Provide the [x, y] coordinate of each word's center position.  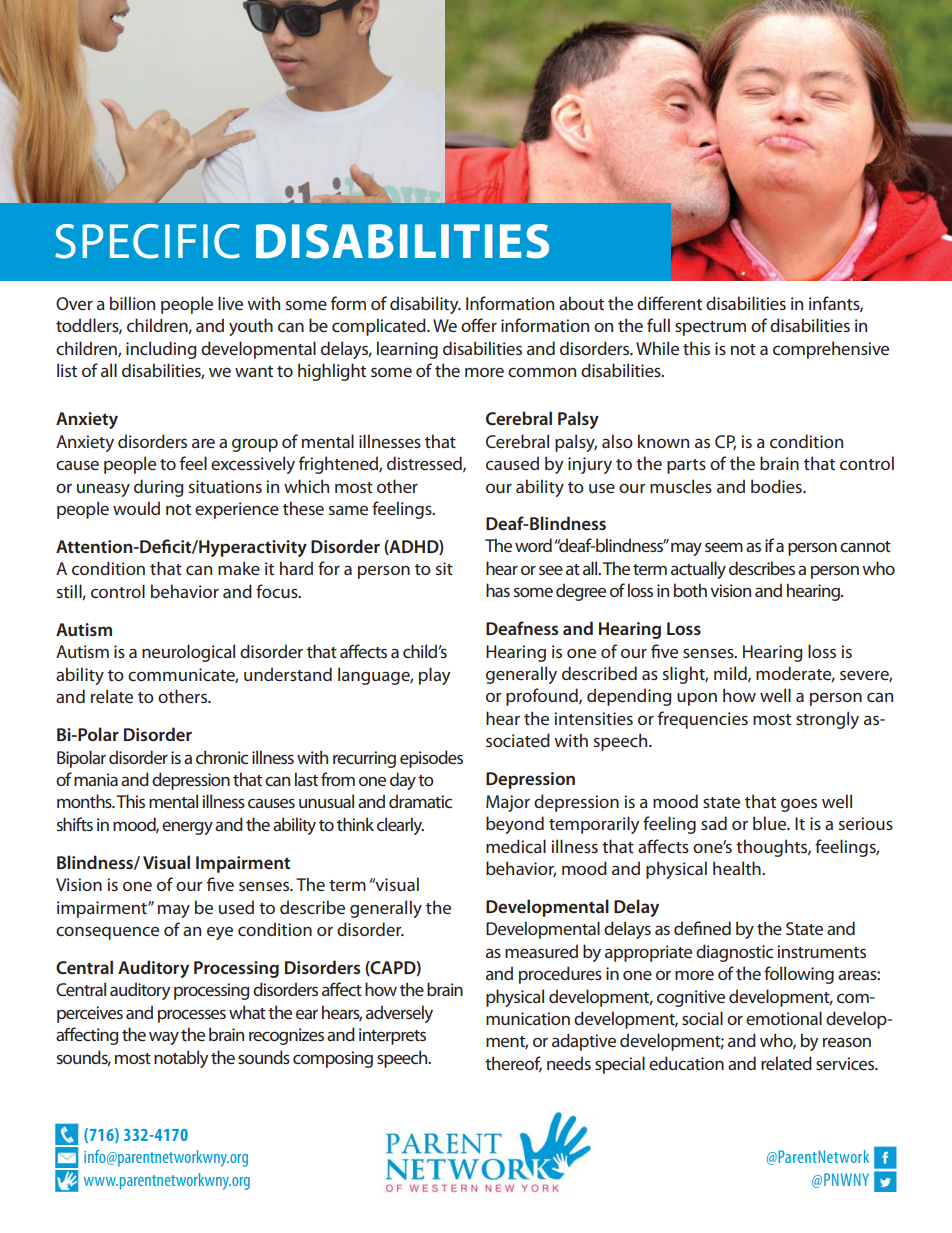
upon [697, 699]
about [581, 303]
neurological [188, 653]
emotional [784, 1018]
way [164, 1038]
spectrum [710, 328]
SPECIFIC [147, 241]
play [435, 676]
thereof [513, 1064]
